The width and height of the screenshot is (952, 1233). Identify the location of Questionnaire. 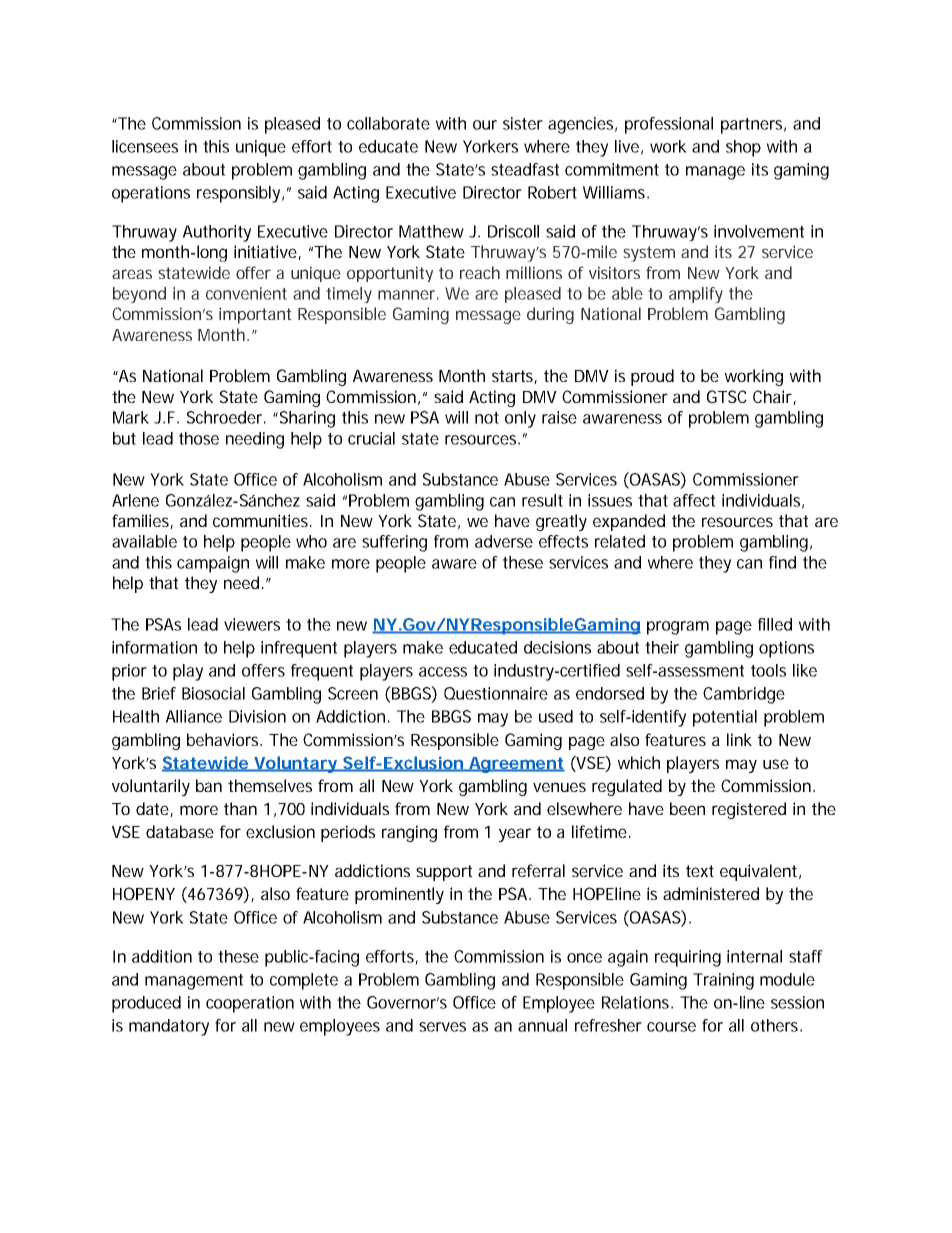
(496, 693).
